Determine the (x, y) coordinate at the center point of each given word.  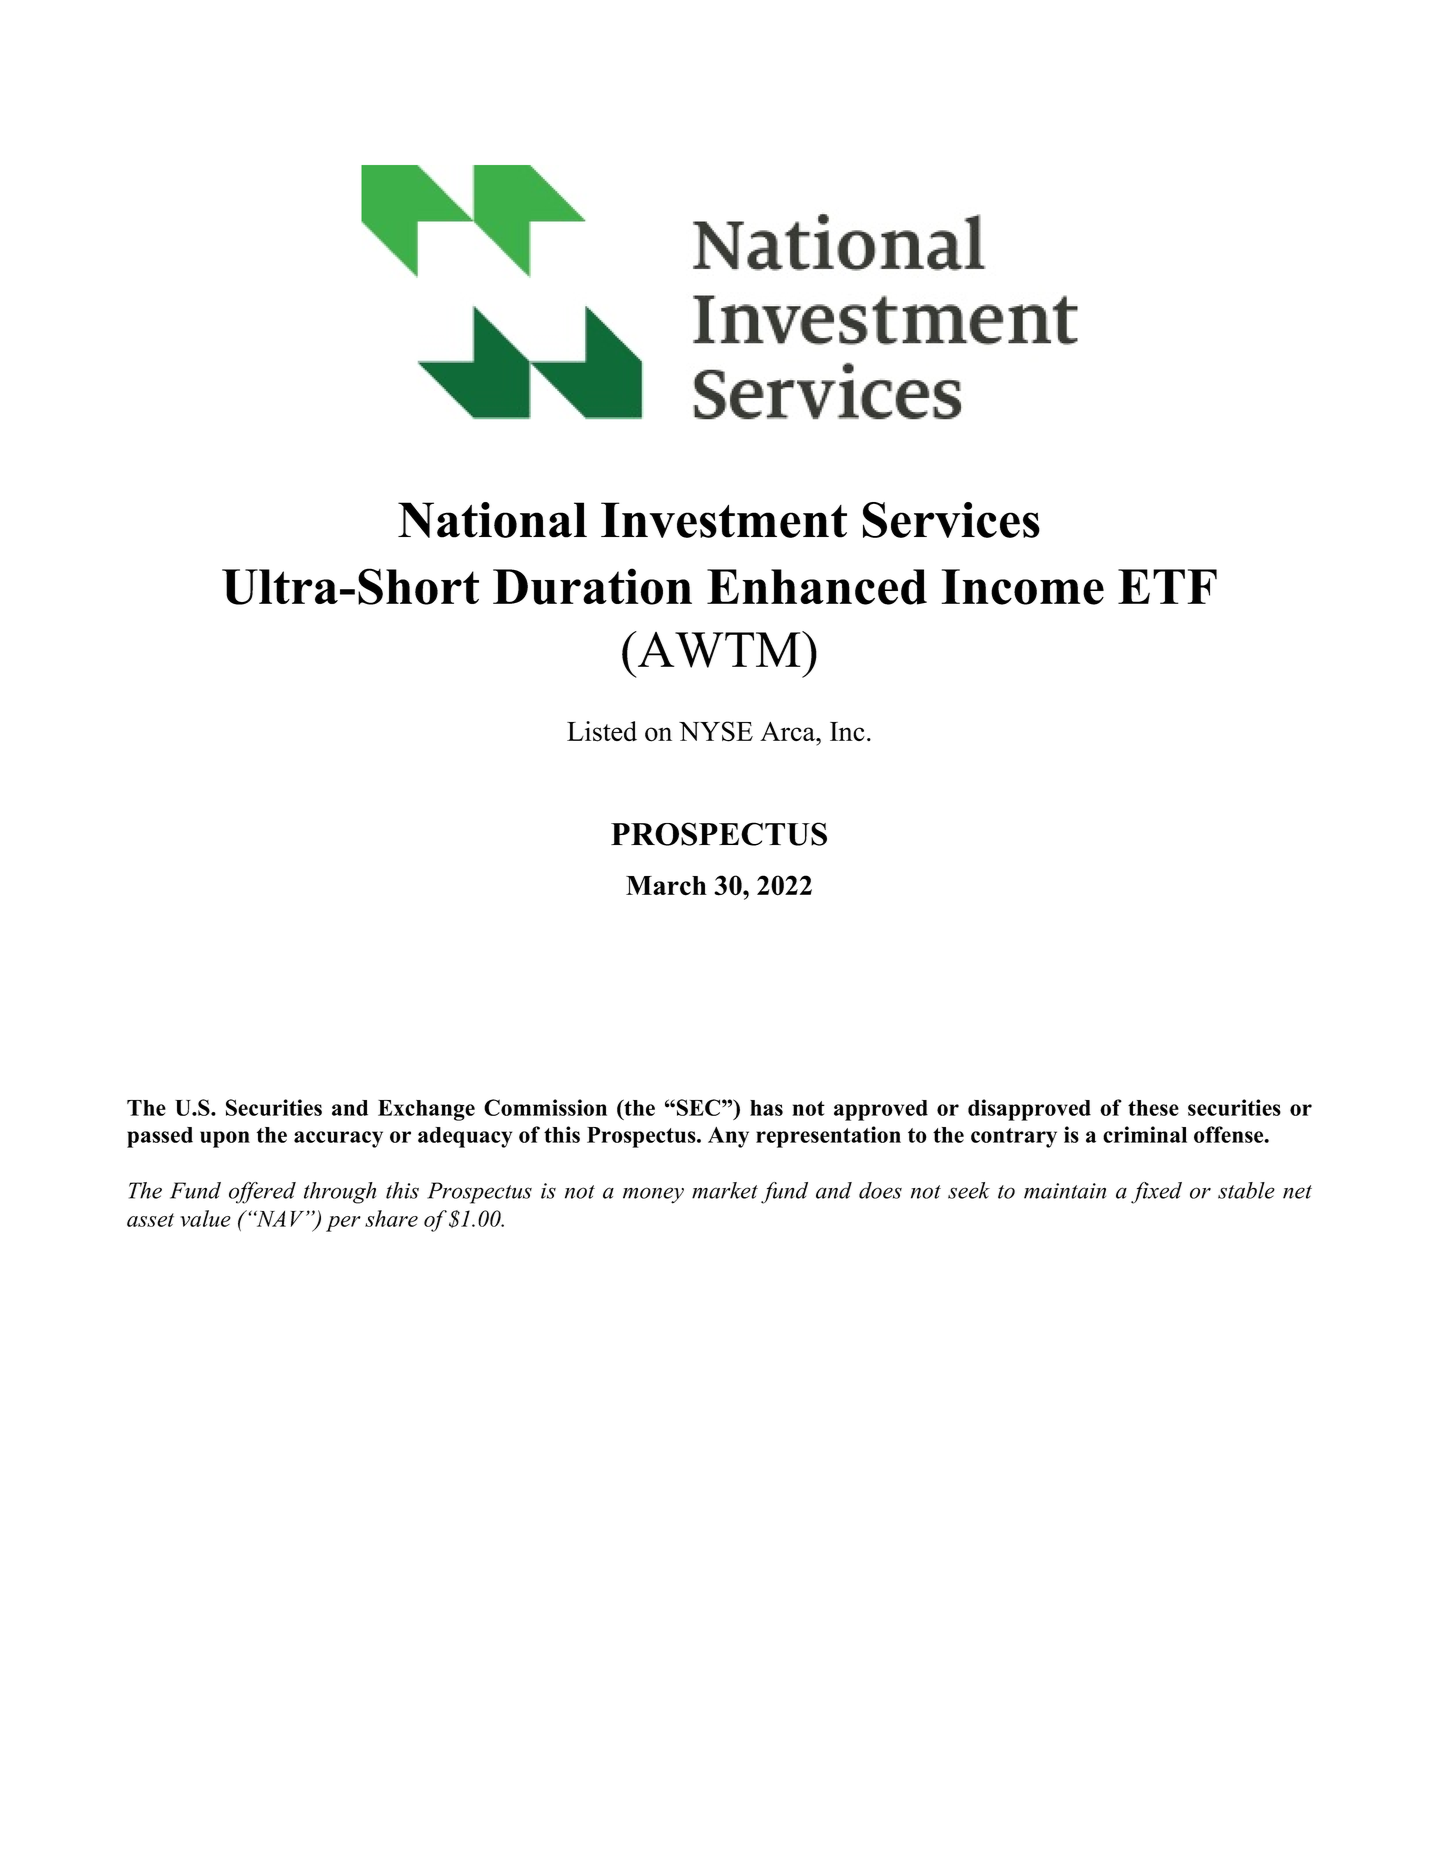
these (1153, 1108)
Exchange (426, 1110)
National (492, 520)
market (725, 1190)
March (666, 886)
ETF (1167, 586)
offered (262, 1193)
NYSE (716, 731)
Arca (789, 731)
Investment (724, 520)
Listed (602, 731)
